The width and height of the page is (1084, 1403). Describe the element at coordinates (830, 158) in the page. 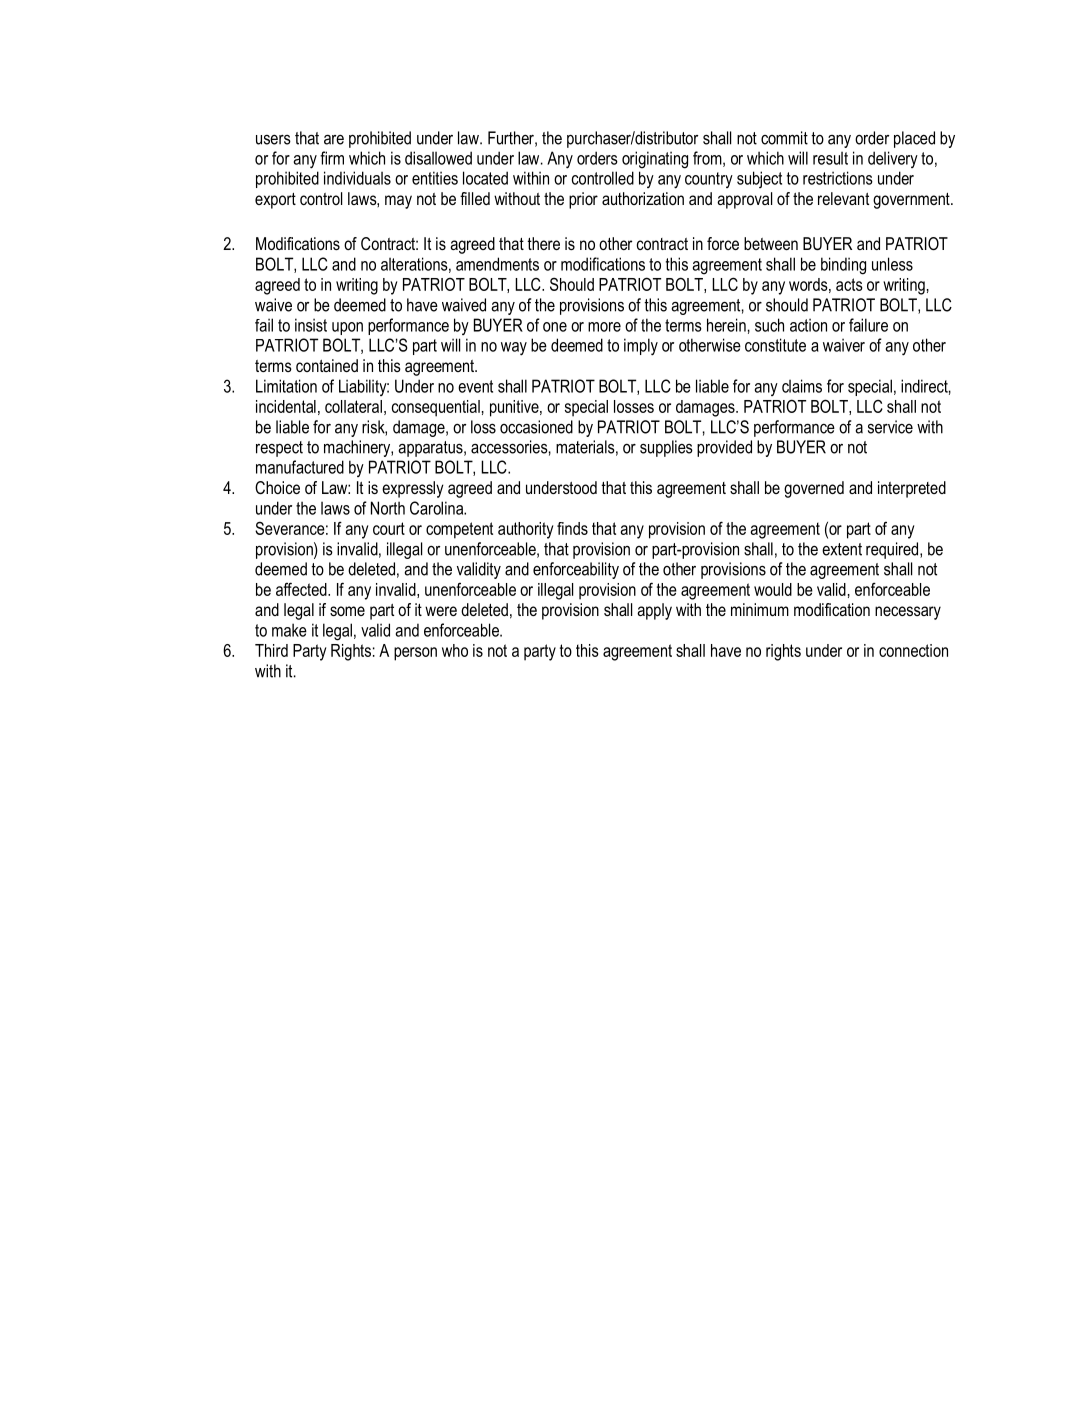

I see `result` at that location.
